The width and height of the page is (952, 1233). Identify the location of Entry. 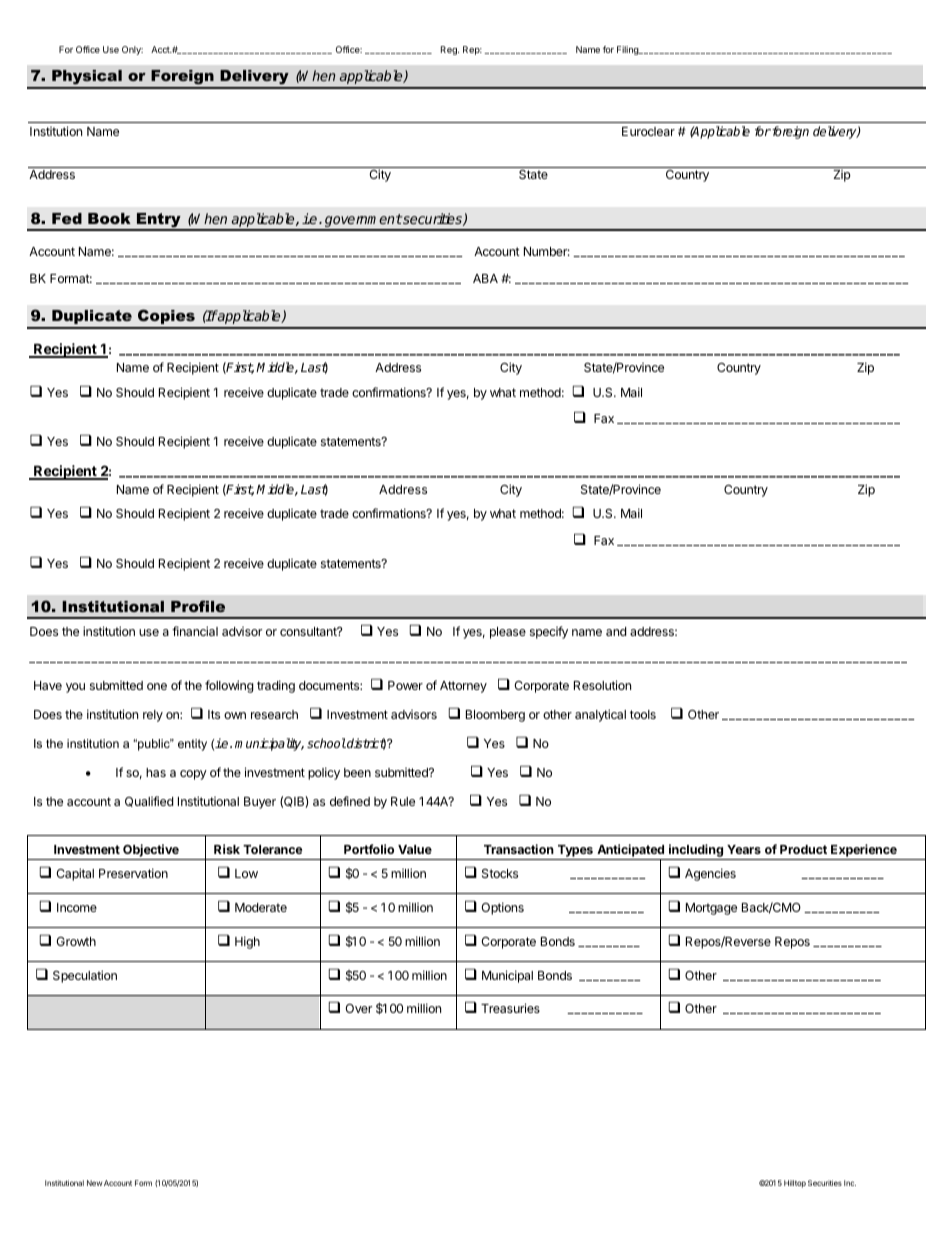
(158, 221).
